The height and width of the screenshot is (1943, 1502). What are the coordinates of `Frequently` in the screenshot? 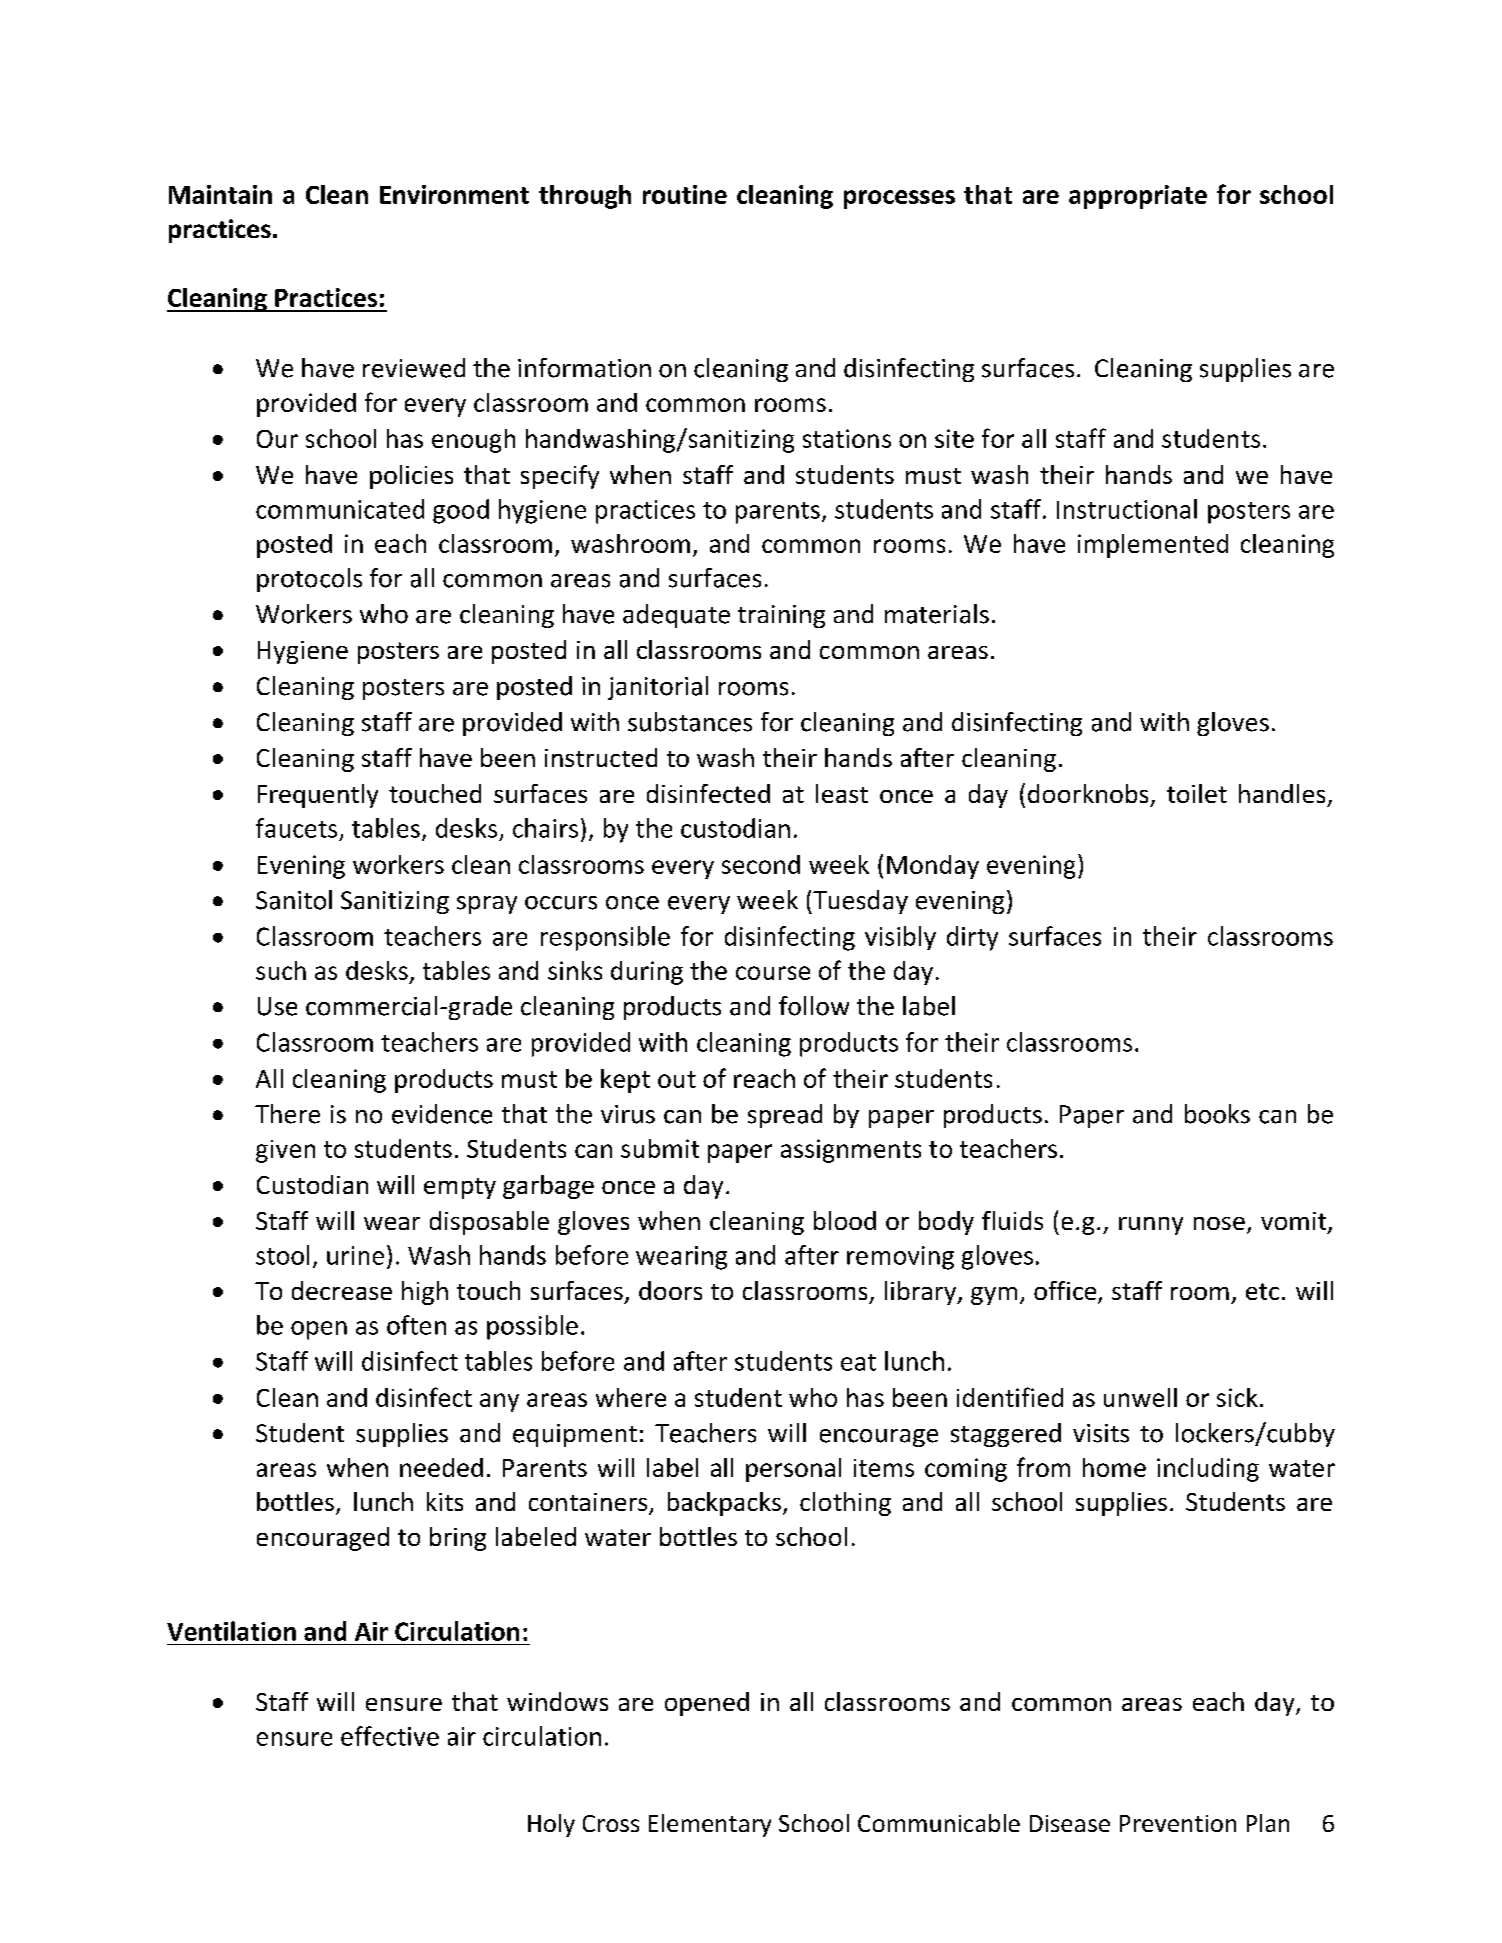 It's located at (318, 796).
